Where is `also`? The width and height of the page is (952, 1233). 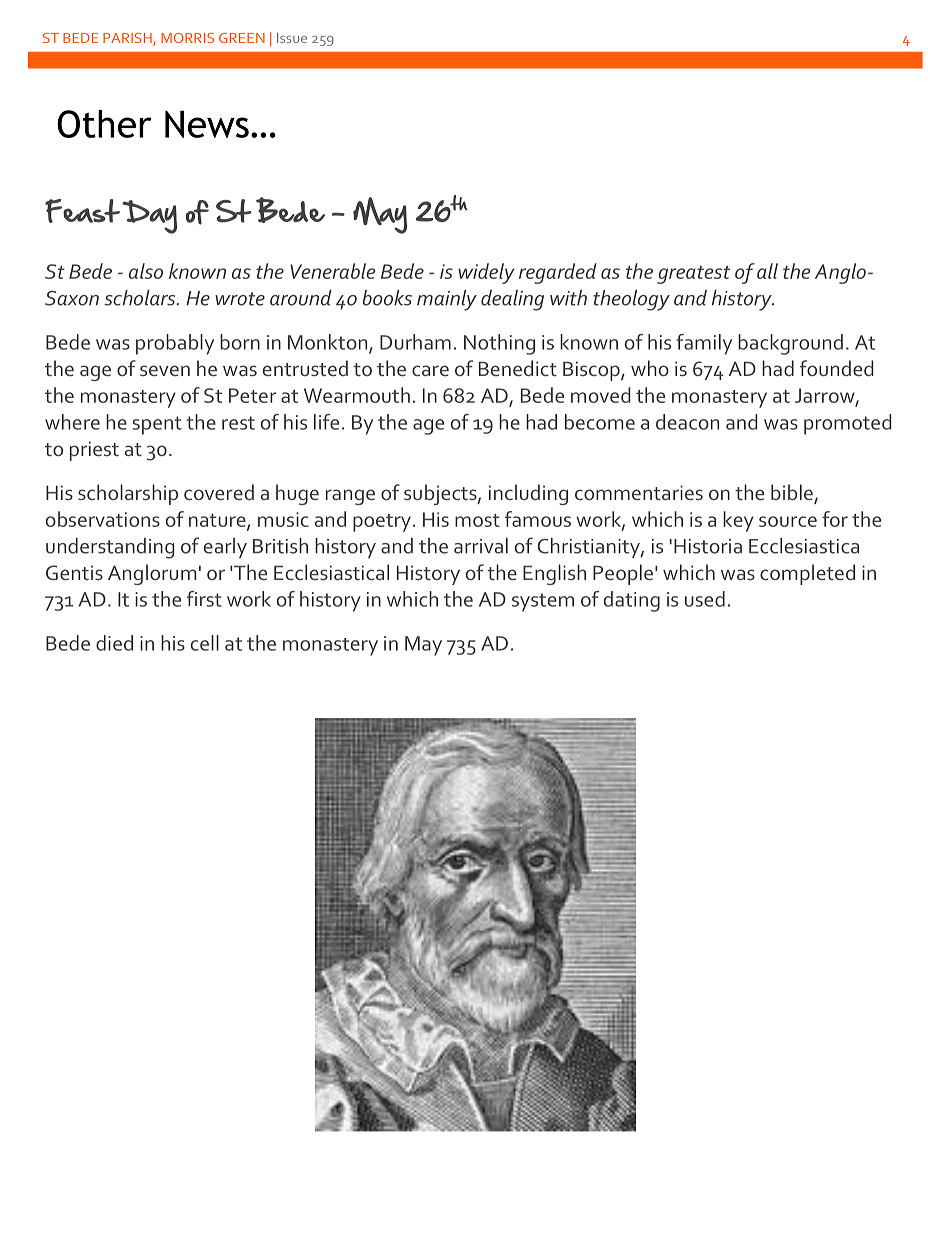
also is located at coordinates (146, 271).
